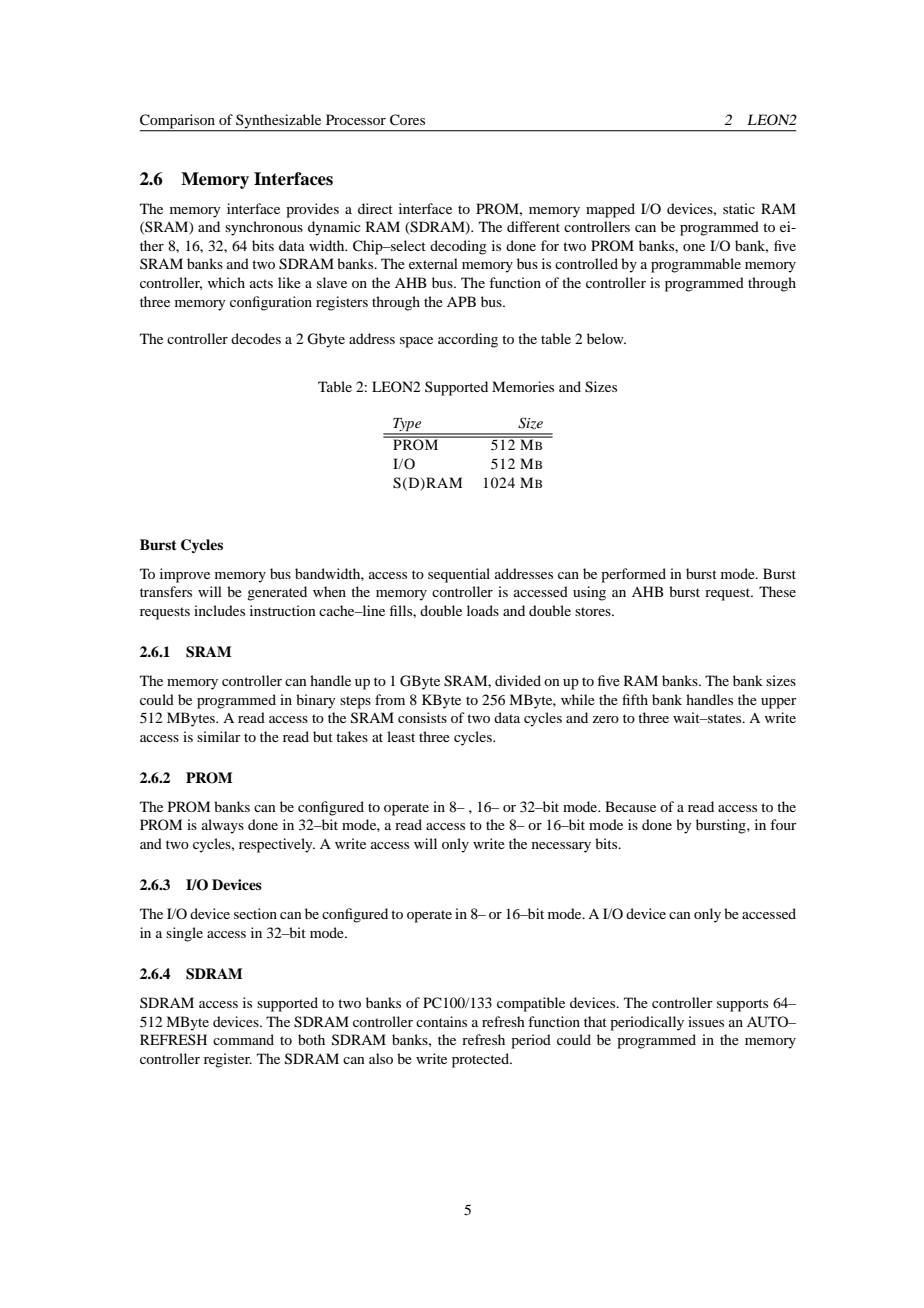 The width and height of the screenshot is (924, 1308). I want to click on according, so click(468, 340).
